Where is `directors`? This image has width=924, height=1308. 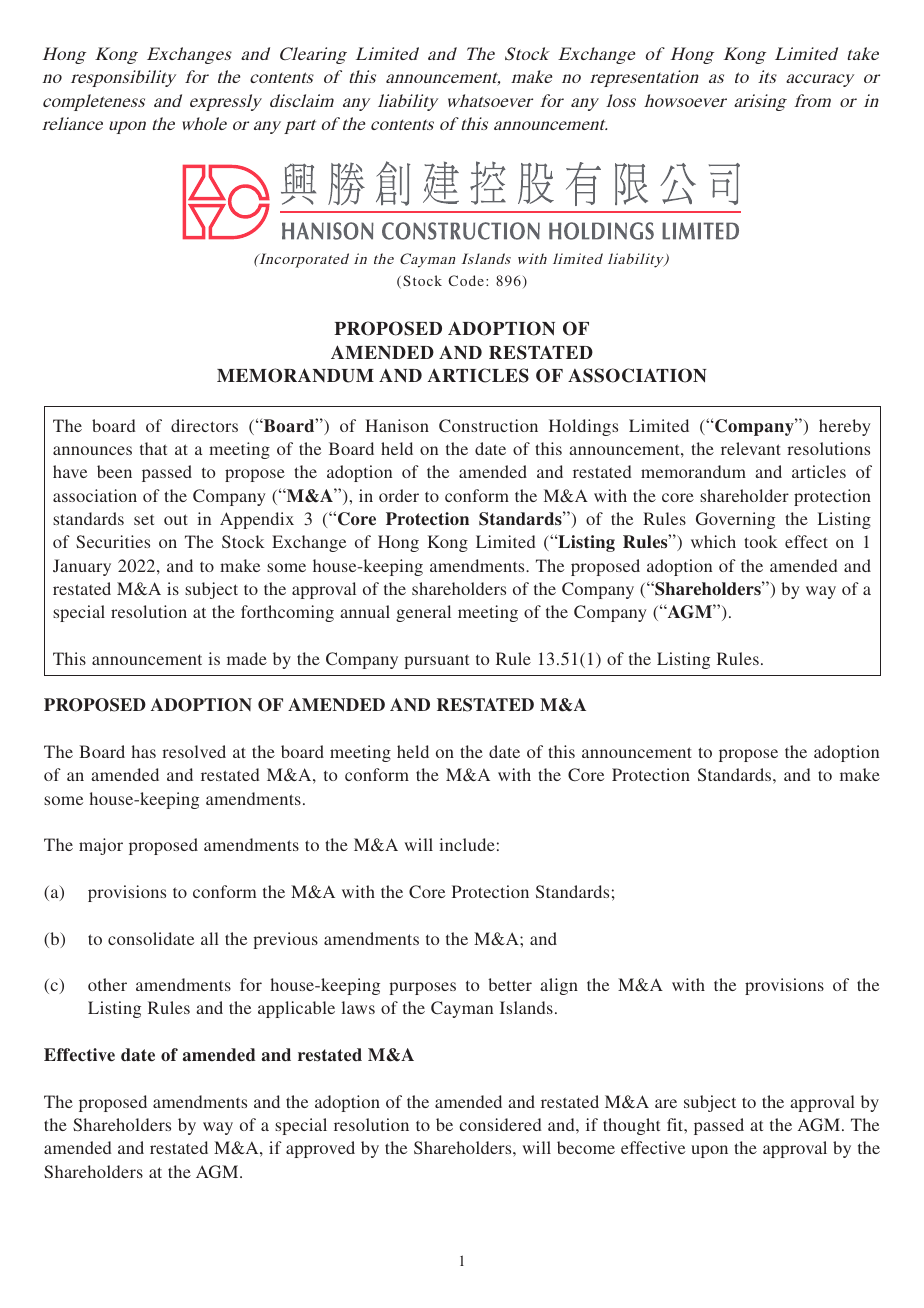
directors is located at coordinates (204, 425).
